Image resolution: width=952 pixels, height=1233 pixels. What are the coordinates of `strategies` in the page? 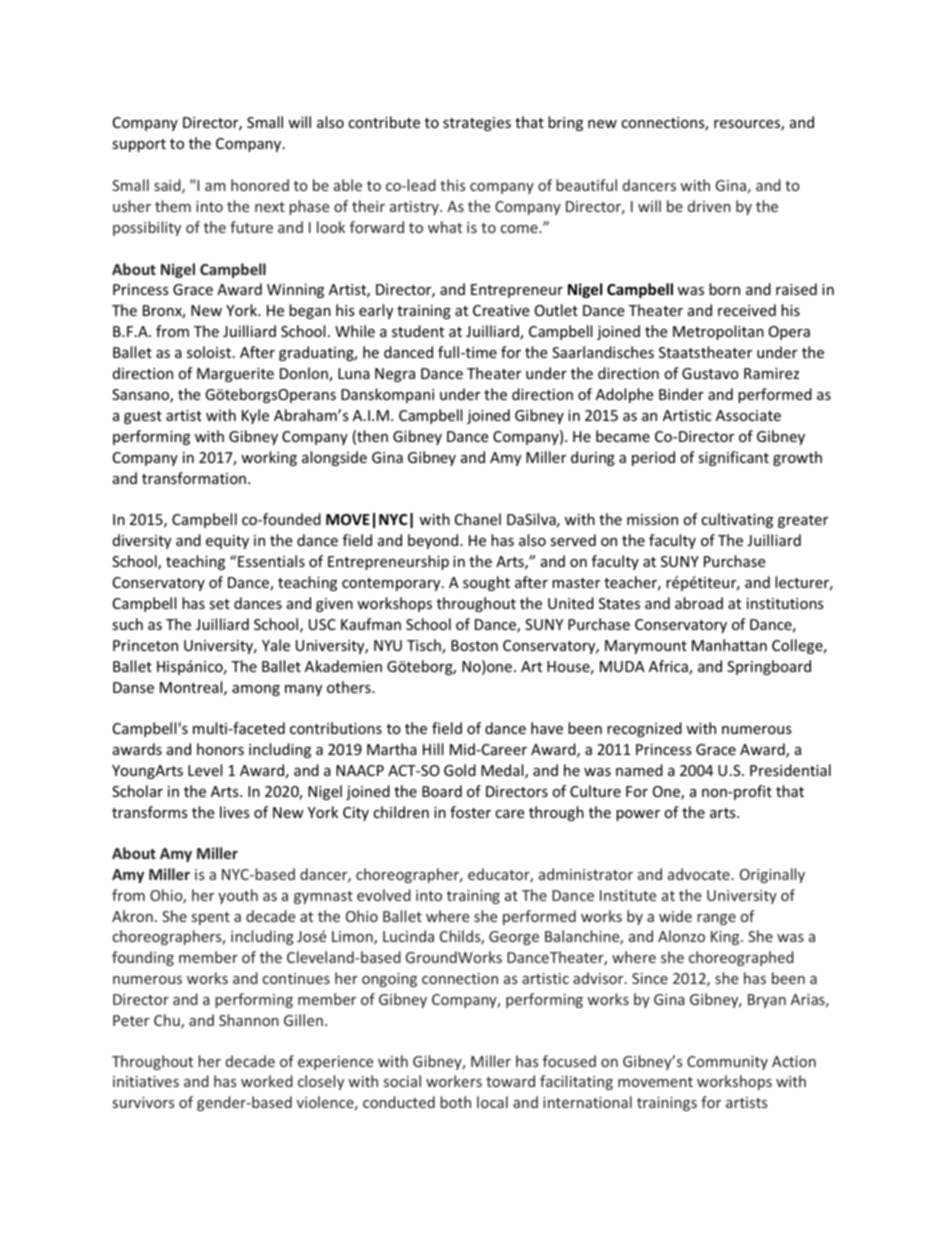 It's located at (477, 124).
